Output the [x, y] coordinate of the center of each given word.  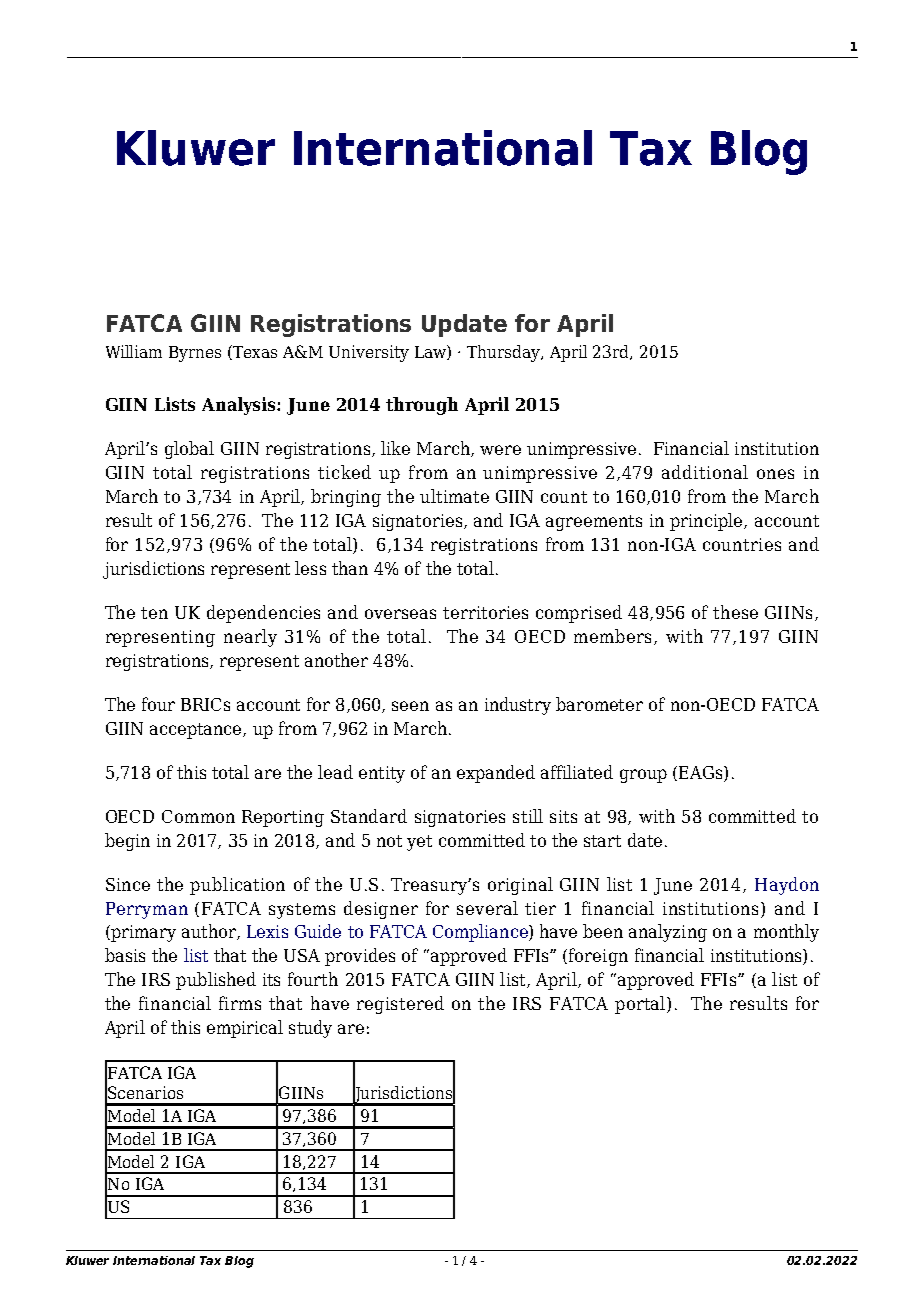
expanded [496, 774]
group [643, 776]
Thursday [505, 353]
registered [400, 1005]
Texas [255, 352]
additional [705, 472]
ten [154, 613]
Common [198, 816]
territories [485, 612]
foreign [598, 957]
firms [240, 1003]
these [735, 612]
